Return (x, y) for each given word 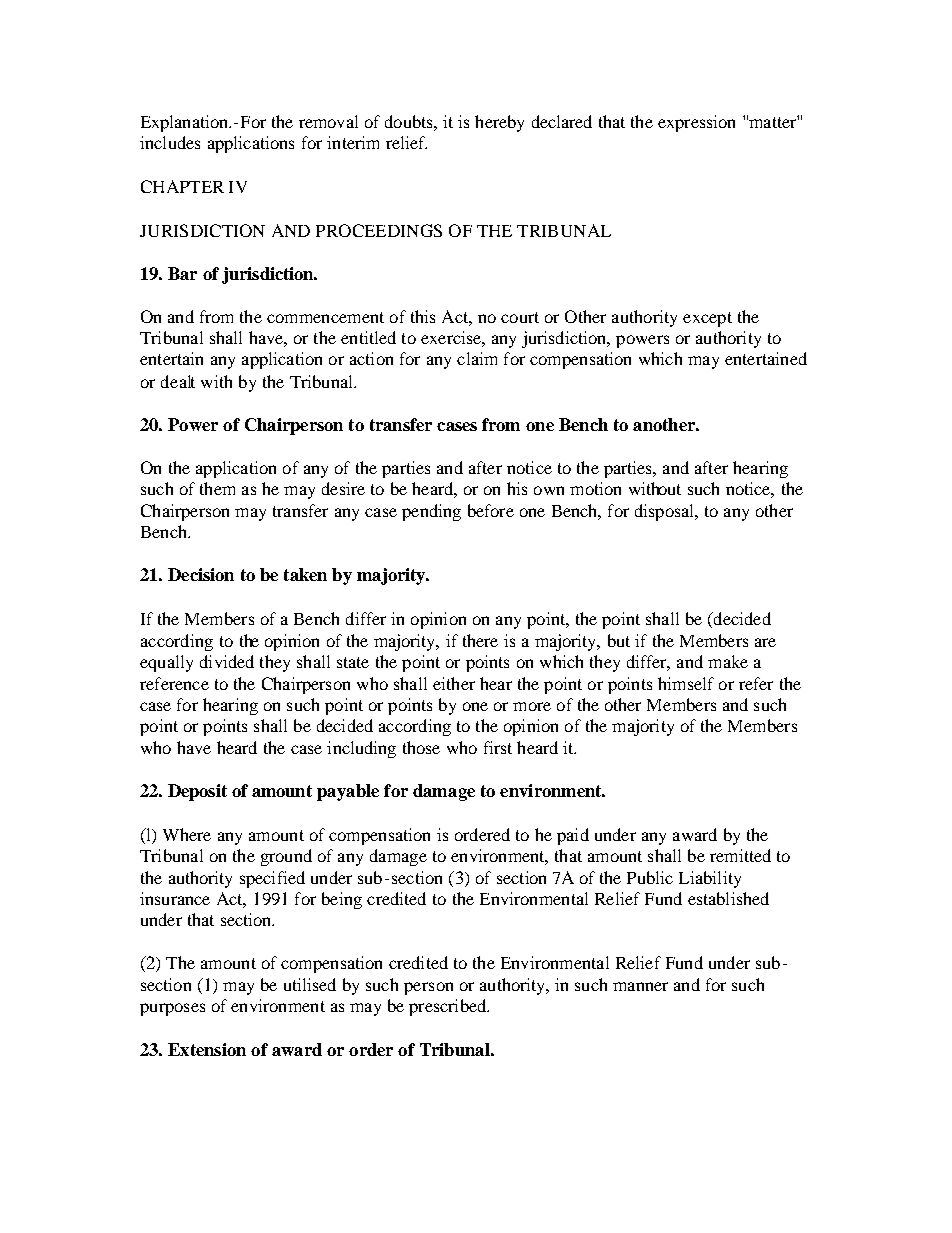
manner (640, 986)
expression (696, 123)
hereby (499, 123)
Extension (207, 1049)
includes (170, 142)
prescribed (449, 1007)
